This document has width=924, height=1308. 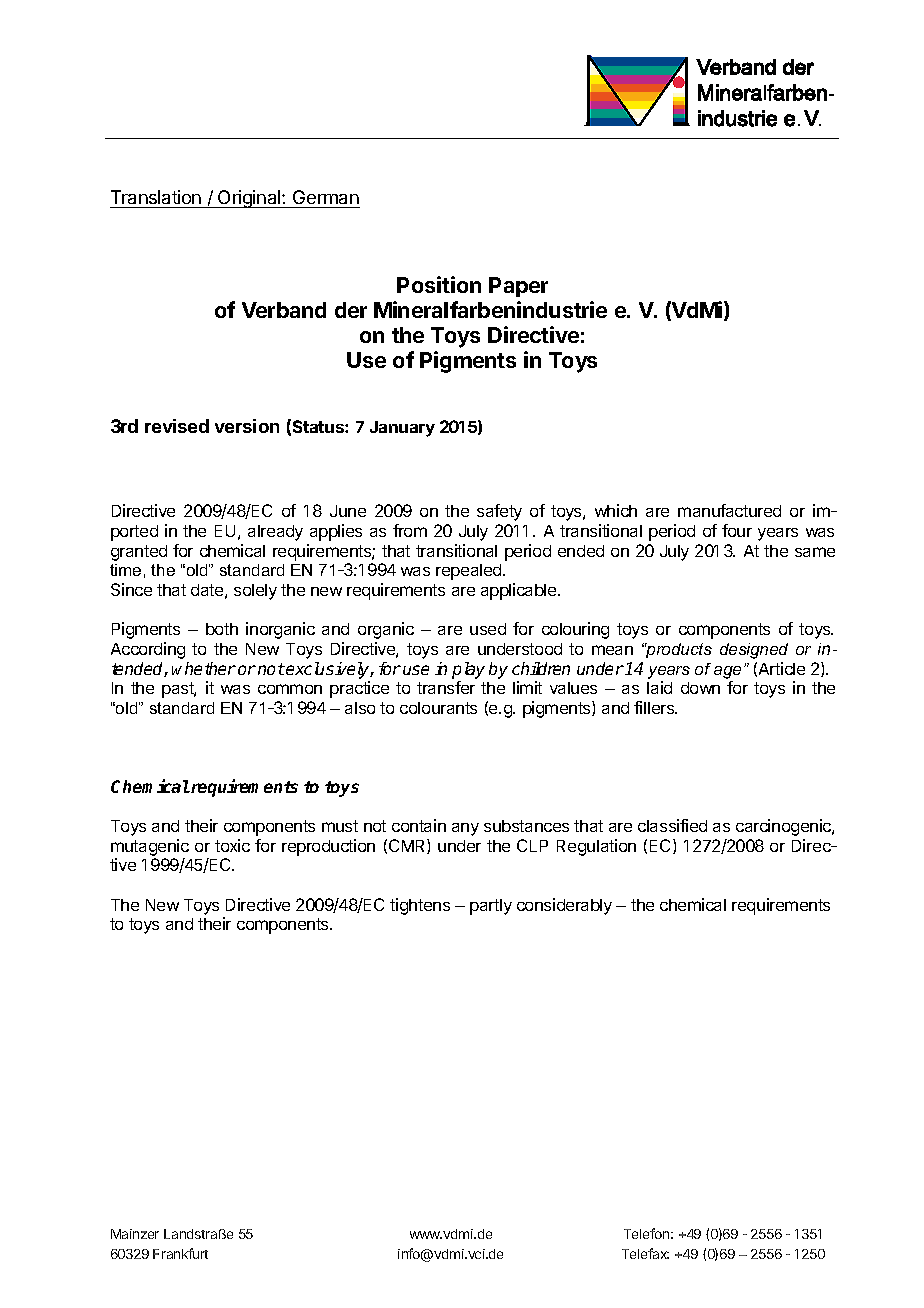 I want to click on Original, so click(x=249, y=199).
